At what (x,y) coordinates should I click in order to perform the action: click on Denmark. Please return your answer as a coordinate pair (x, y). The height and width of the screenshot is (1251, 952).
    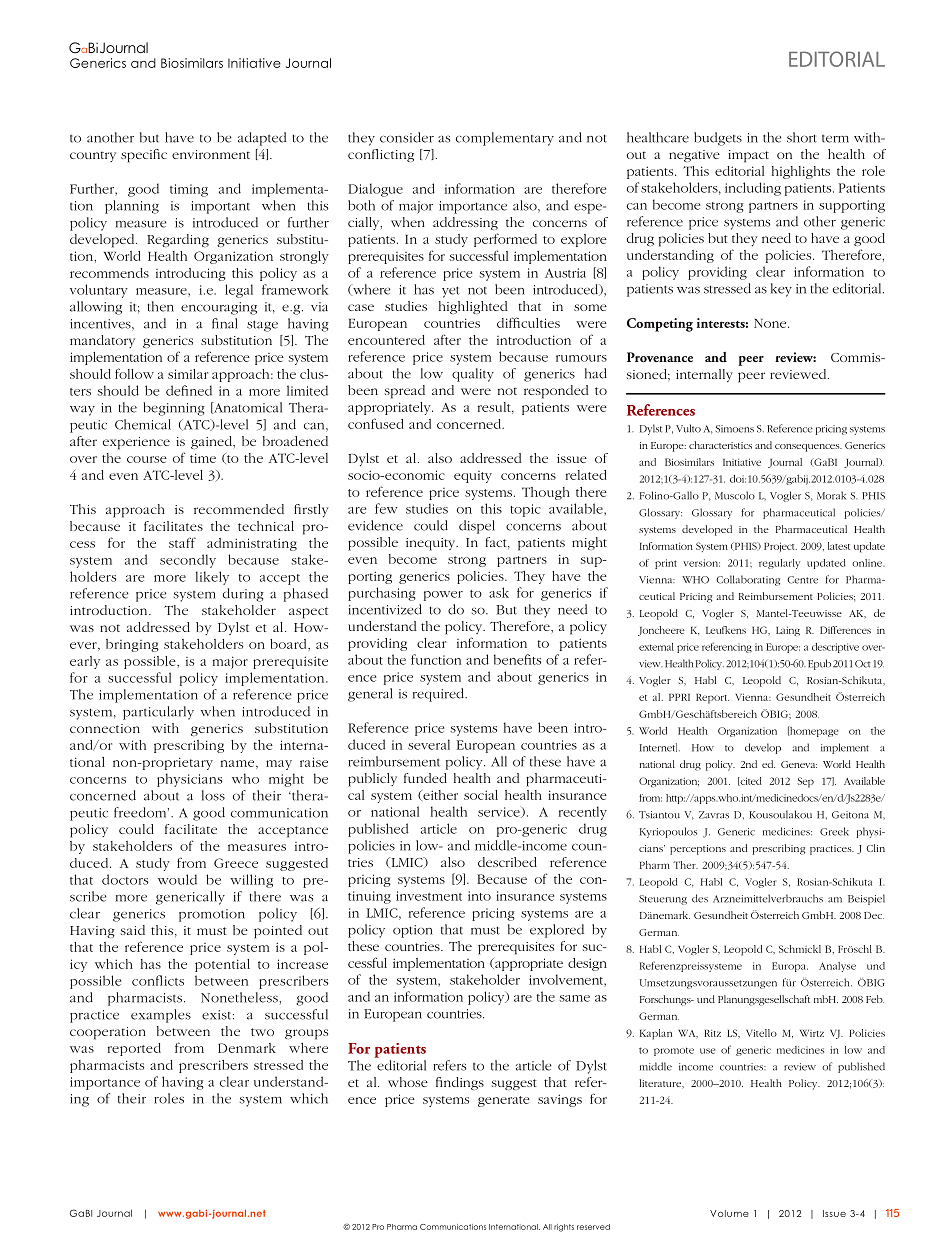
    Looking at the image, I should click on (247, 1048).
